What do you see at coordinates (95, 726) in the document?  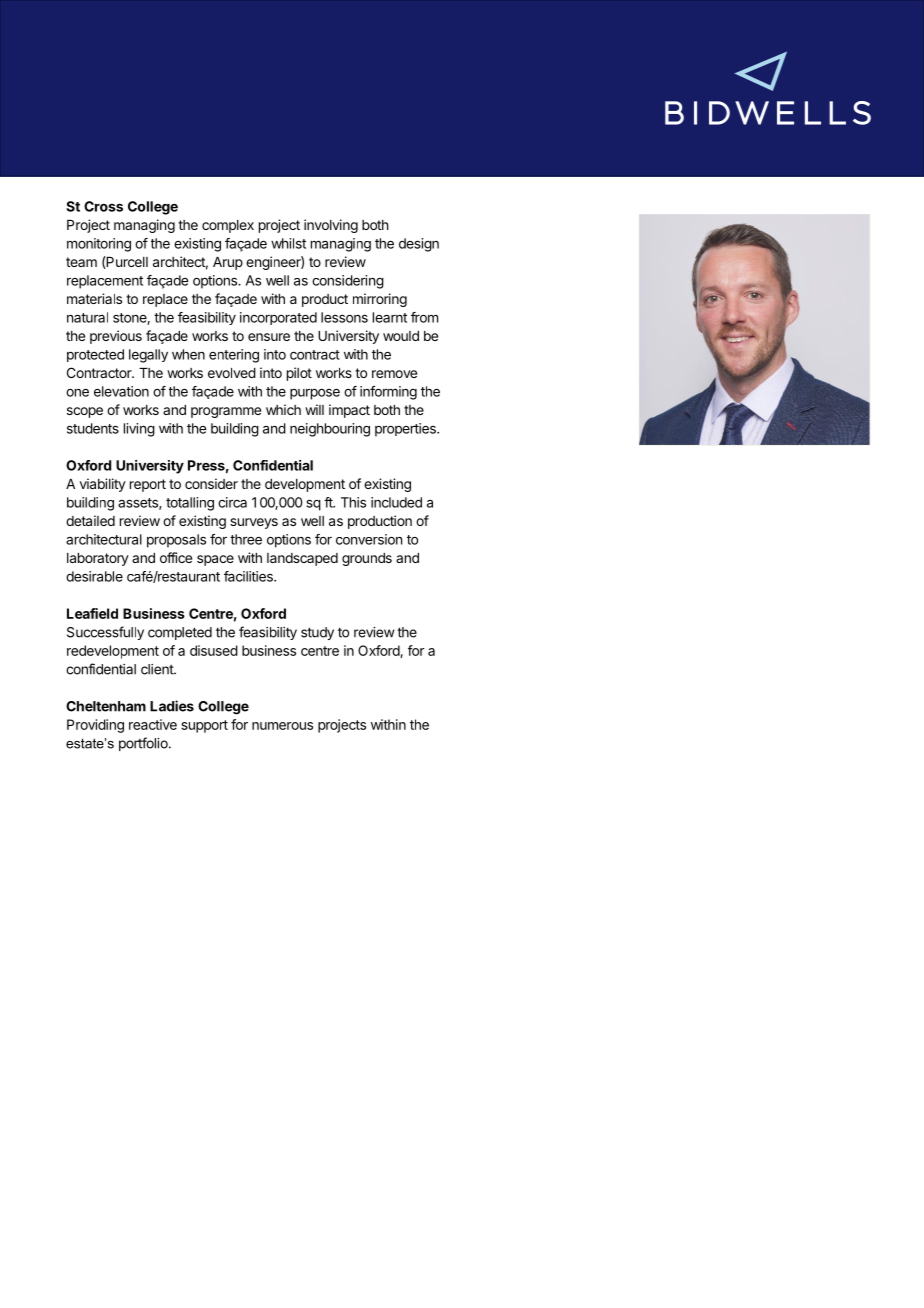 I see `Providing` at bounding box center [95, 726].
